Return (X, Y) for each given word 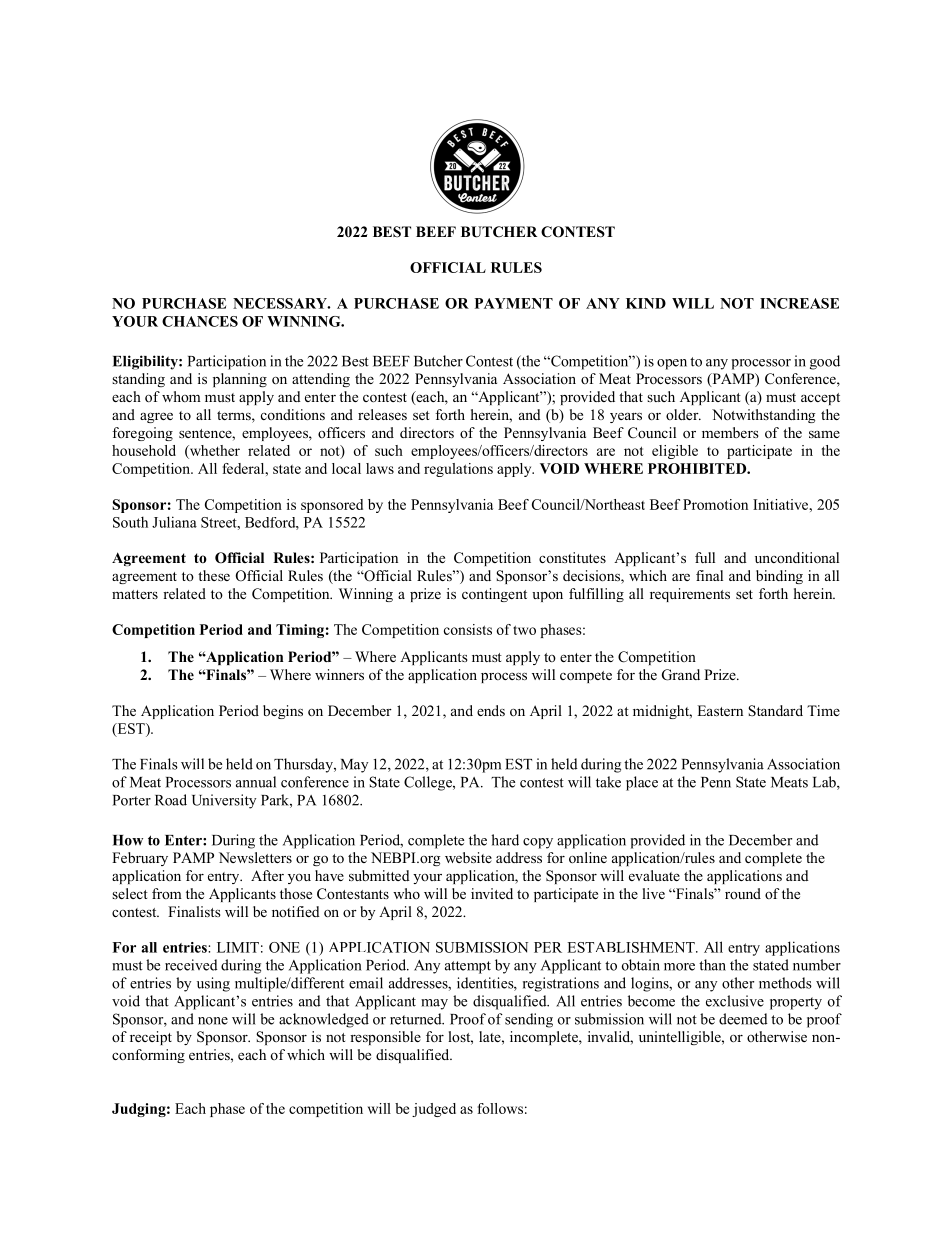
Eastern (720, 710)
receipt (151, 1038)
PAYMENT (514, 303)
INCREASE (799, 303)
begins (283, 712)
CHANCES (200, 321)
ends (491, 710)
